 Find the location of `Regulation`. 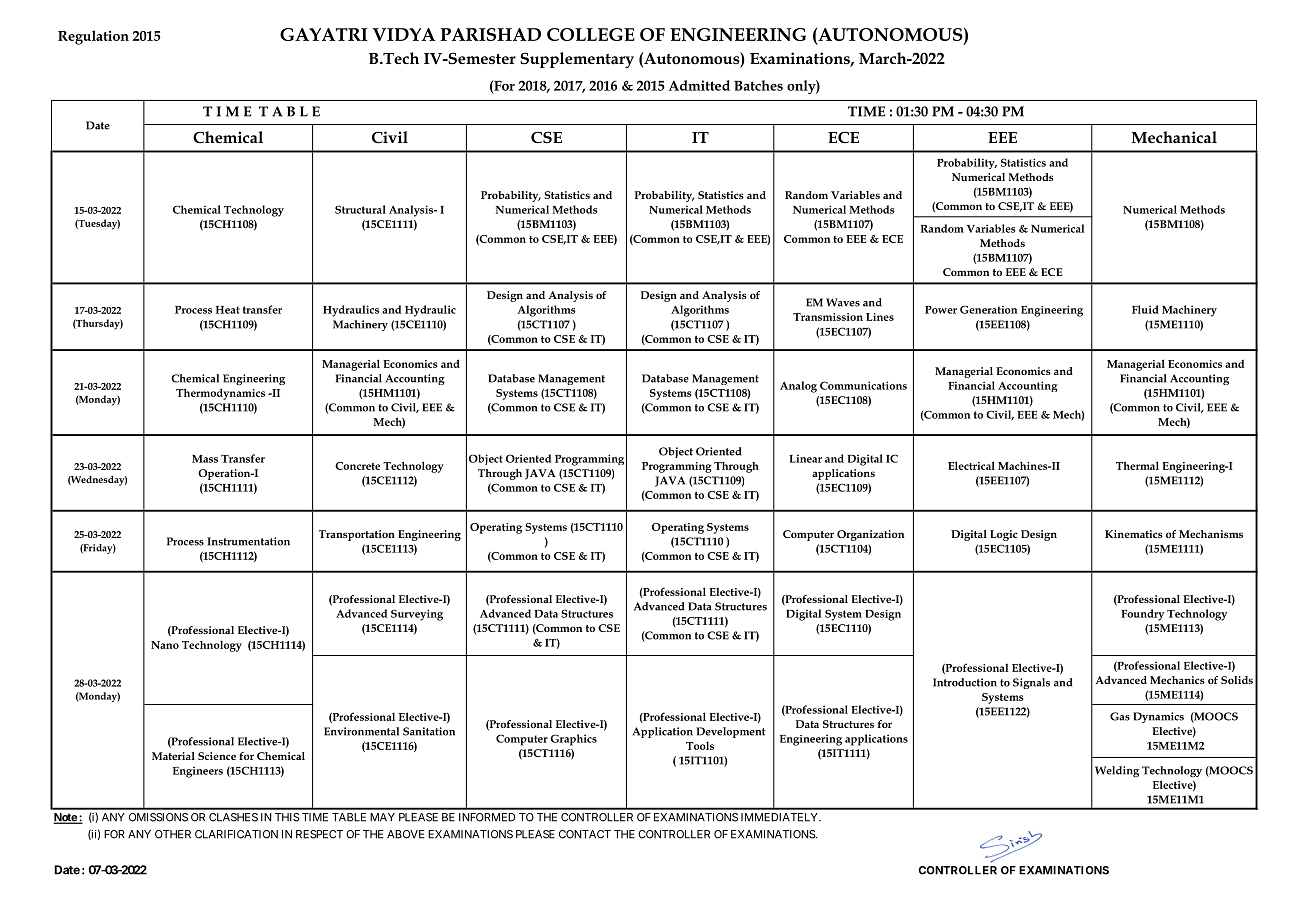

Regulation is located at coordinates (93, 37).
